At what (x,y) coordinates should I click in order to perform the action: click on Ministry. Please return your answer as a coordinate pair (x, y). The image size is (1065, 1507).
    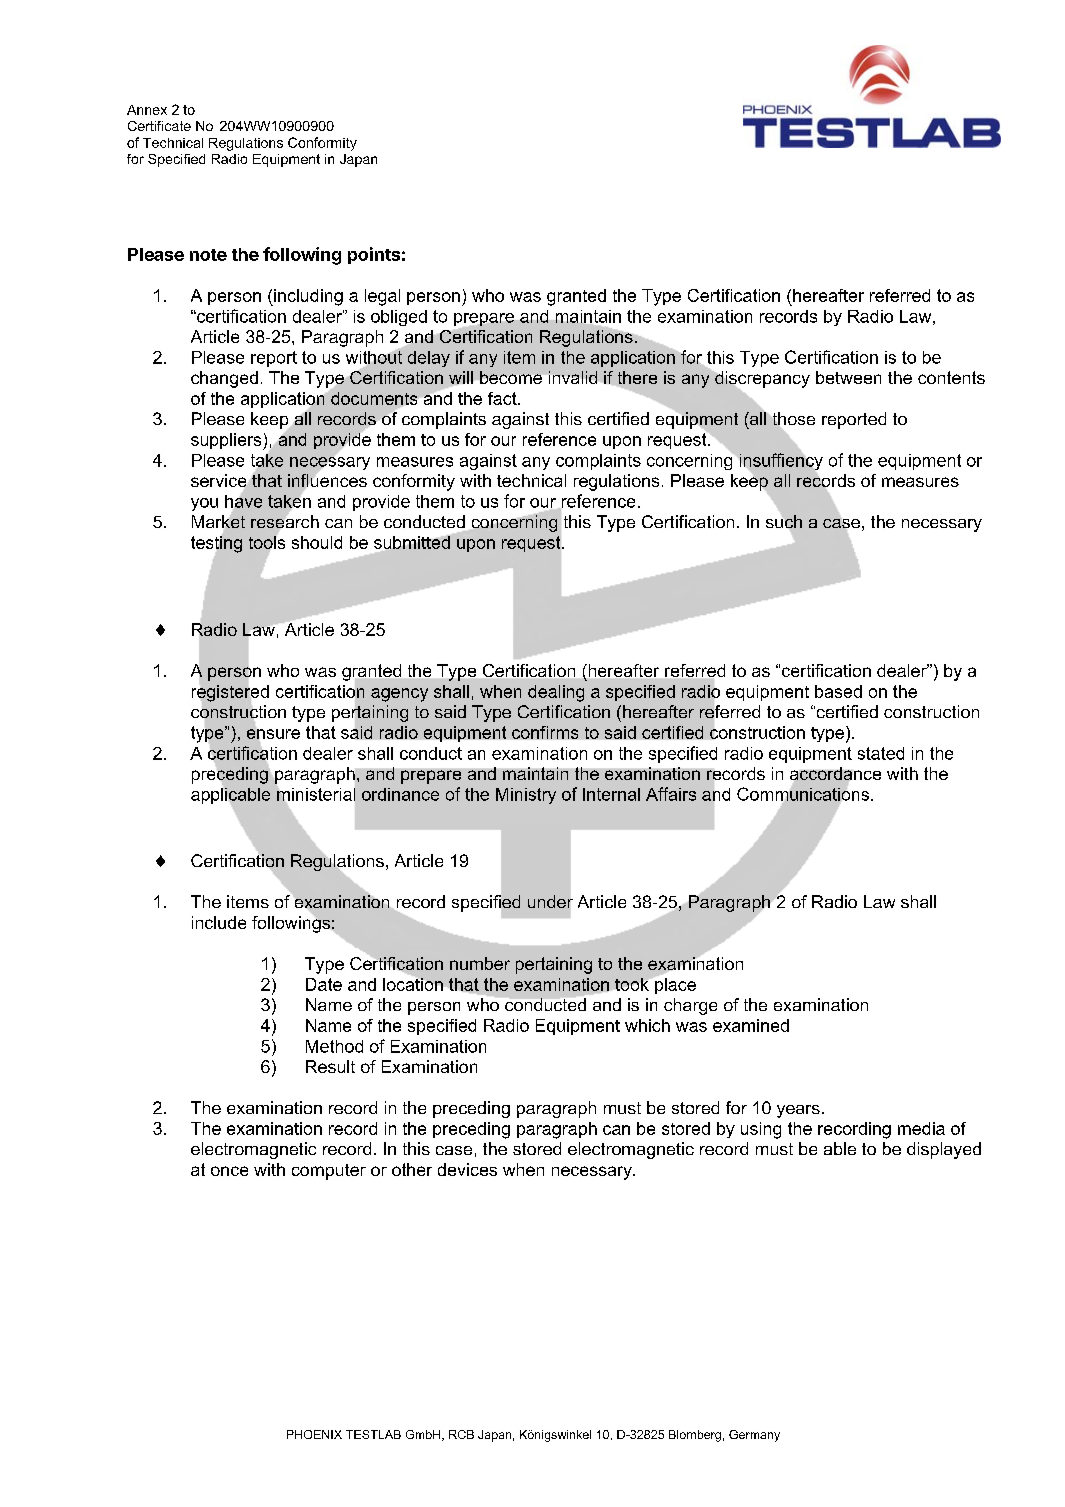
    Looking at the image, I should click on (526, 796).
